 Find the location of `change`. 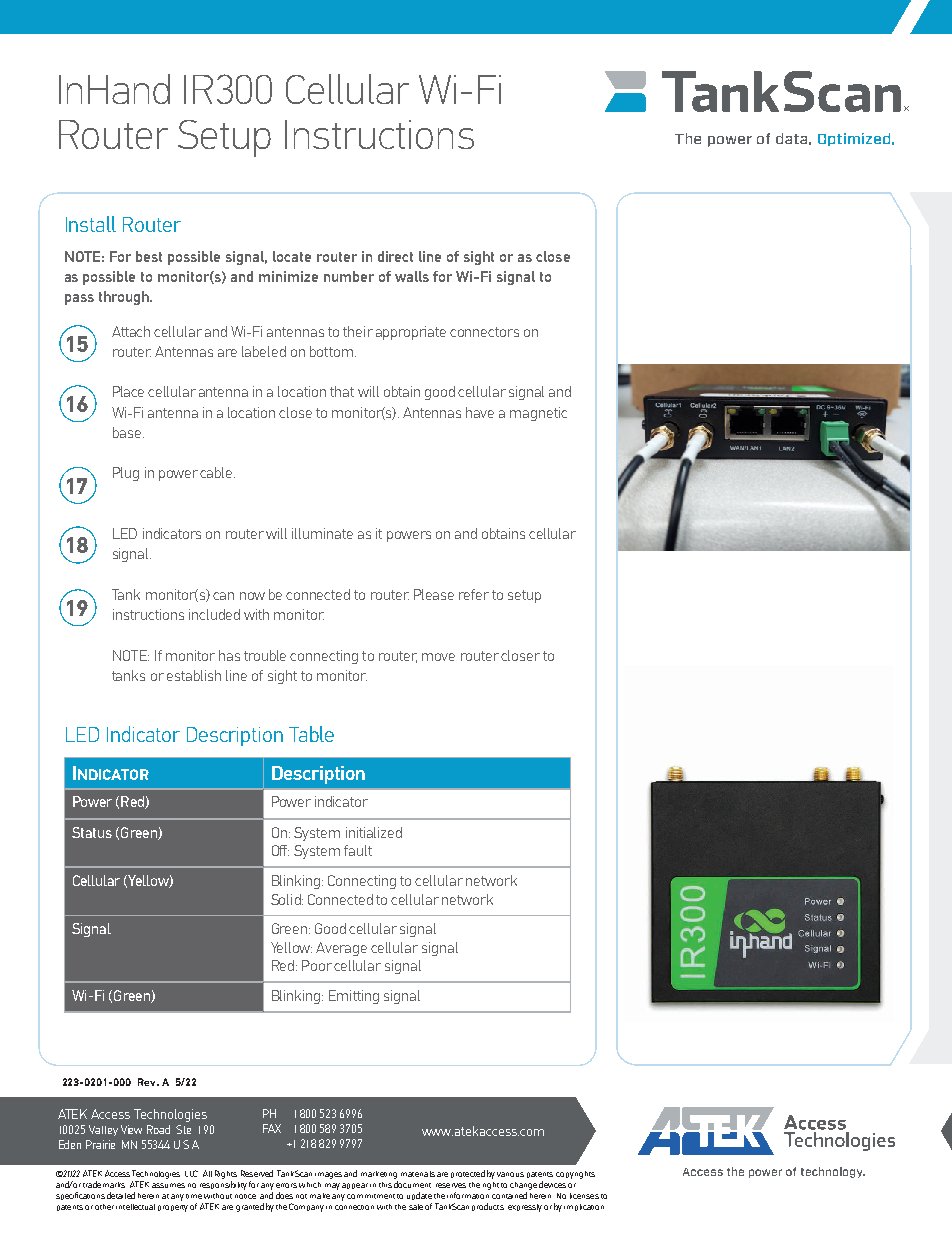

change is located at coordinates (523, 1186).
